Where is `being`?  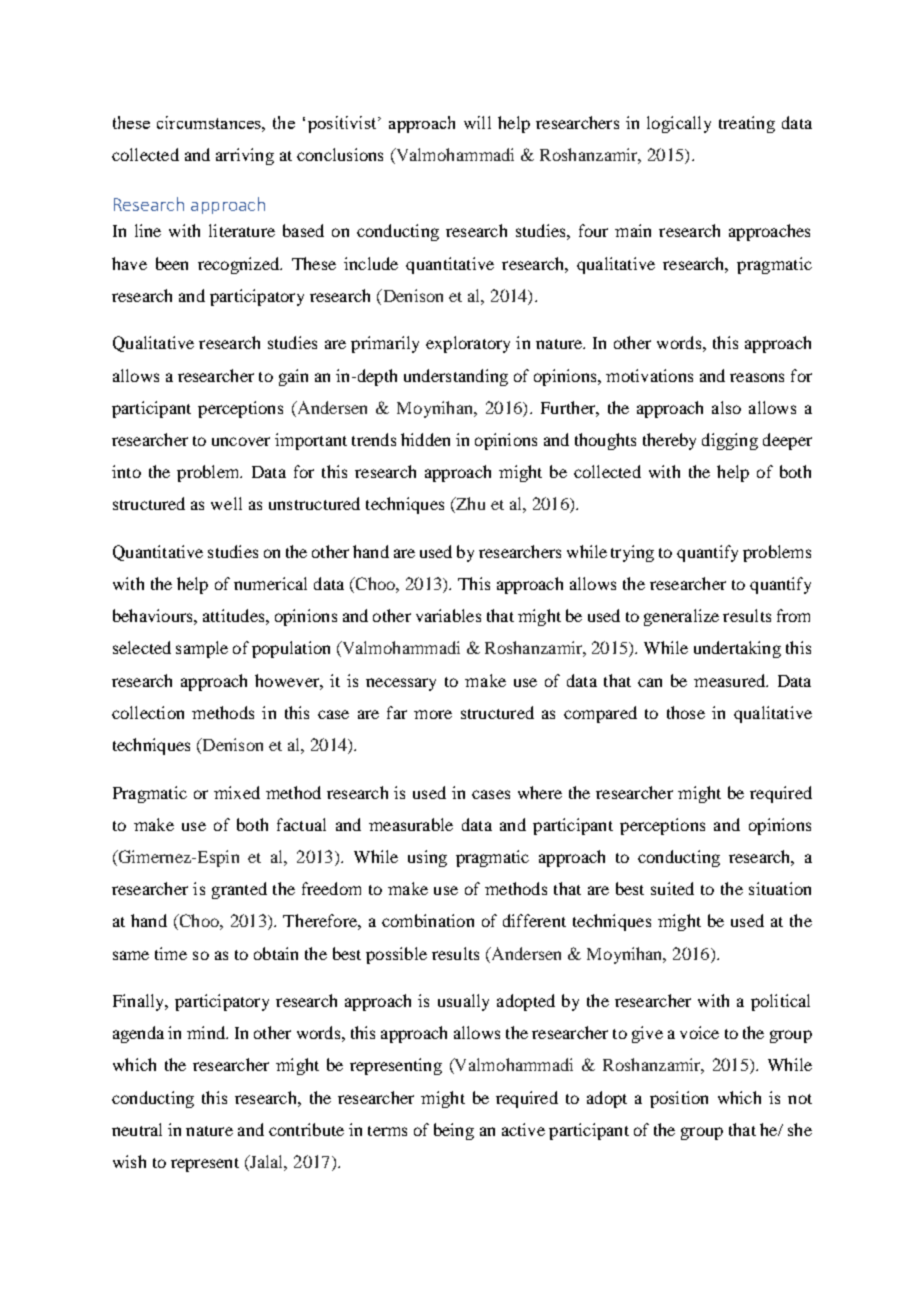 being is located at coordinates (454, 1131).
